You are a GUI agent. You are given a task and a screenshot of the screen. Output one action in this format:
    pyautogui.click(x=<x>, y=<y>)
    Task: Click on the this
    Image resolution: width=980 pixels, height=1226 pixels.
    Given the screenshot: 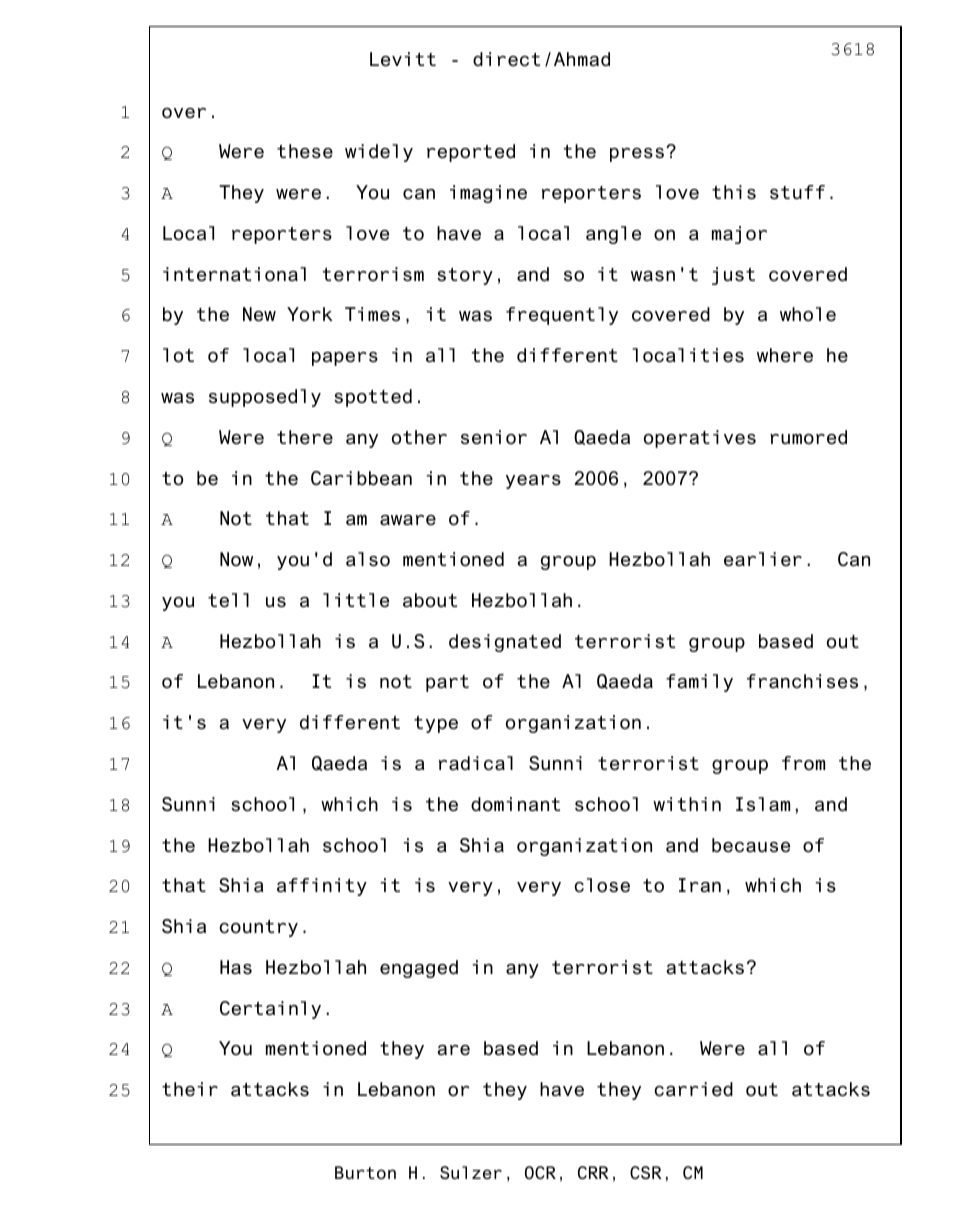 What is the action you would take?
    pyautogui.click(x=734, y=192)
